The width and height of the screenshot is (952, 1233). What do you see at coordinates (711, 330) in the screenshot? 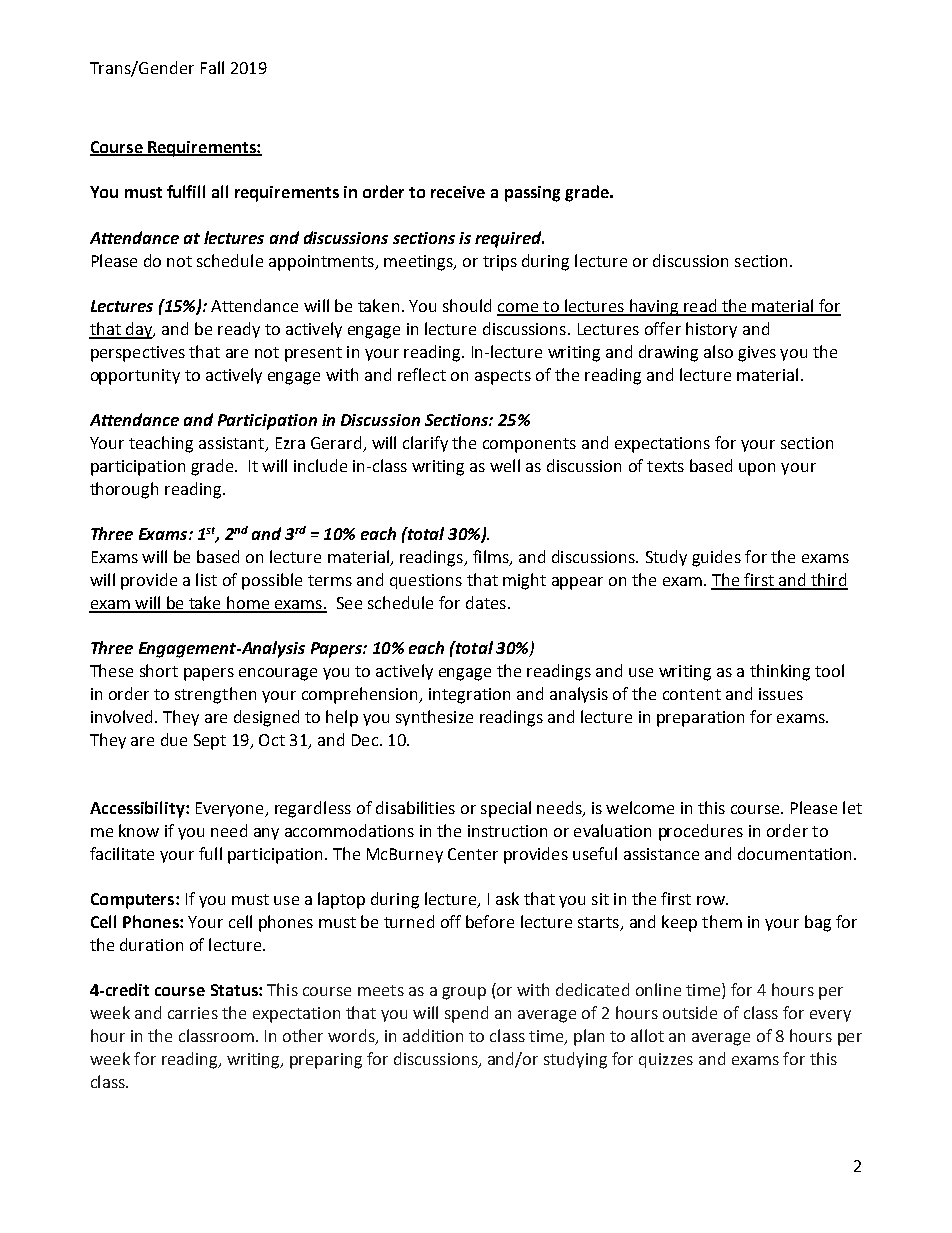
I see `history` at bounding box center [711, 330].
